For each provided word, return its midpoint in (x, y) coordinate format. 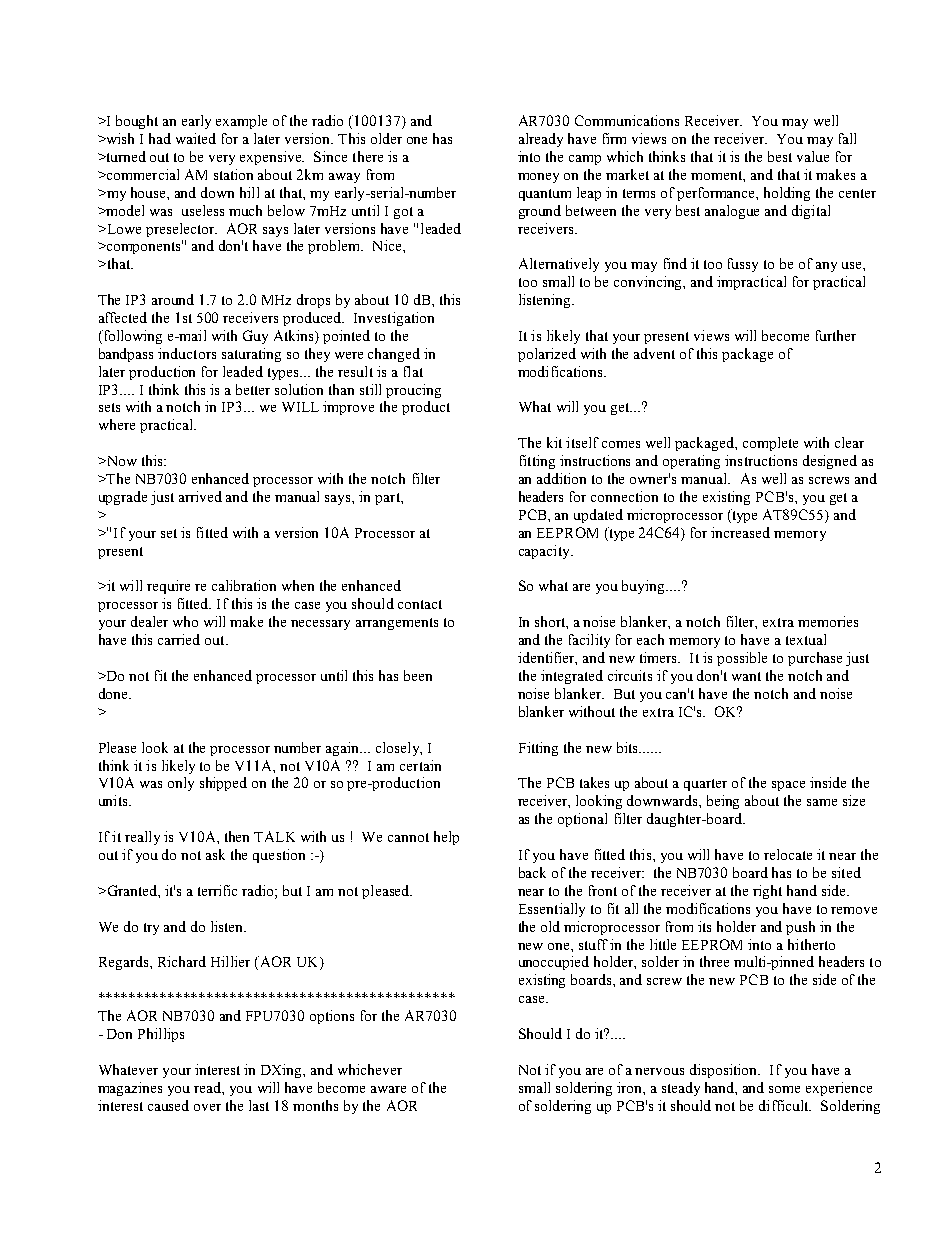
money (538, 178)
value (813, 156)
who (185, 621)
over (207, 1107)
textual (806, 639)
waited (196, 138)
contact (420, 604)
